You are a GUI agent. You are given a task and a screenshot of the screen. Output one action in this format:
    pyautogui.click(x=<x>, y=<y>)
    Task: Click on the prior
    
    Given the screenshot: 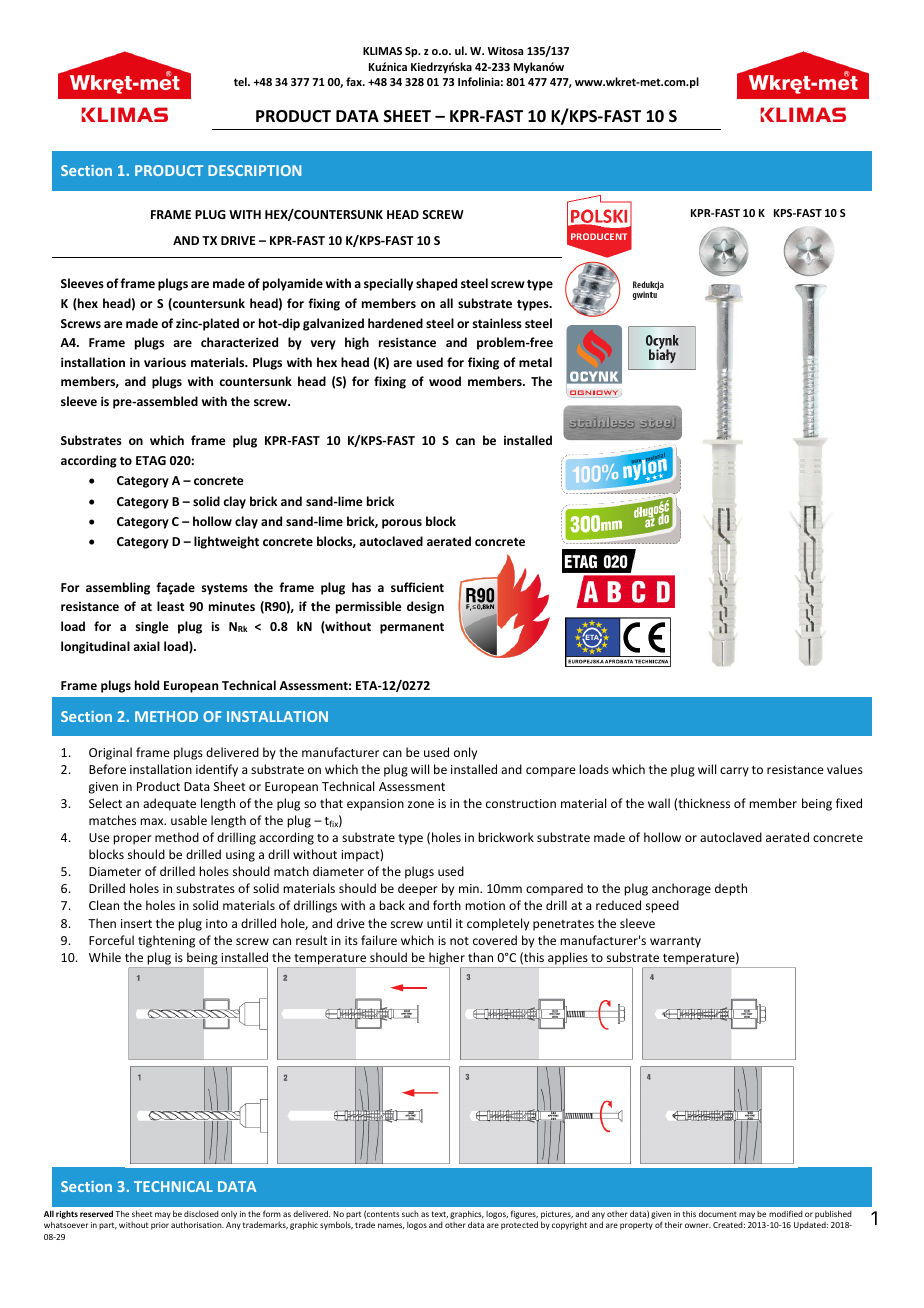 What is the action you would take?
    pyautogui.click(x=160, y=1226)
